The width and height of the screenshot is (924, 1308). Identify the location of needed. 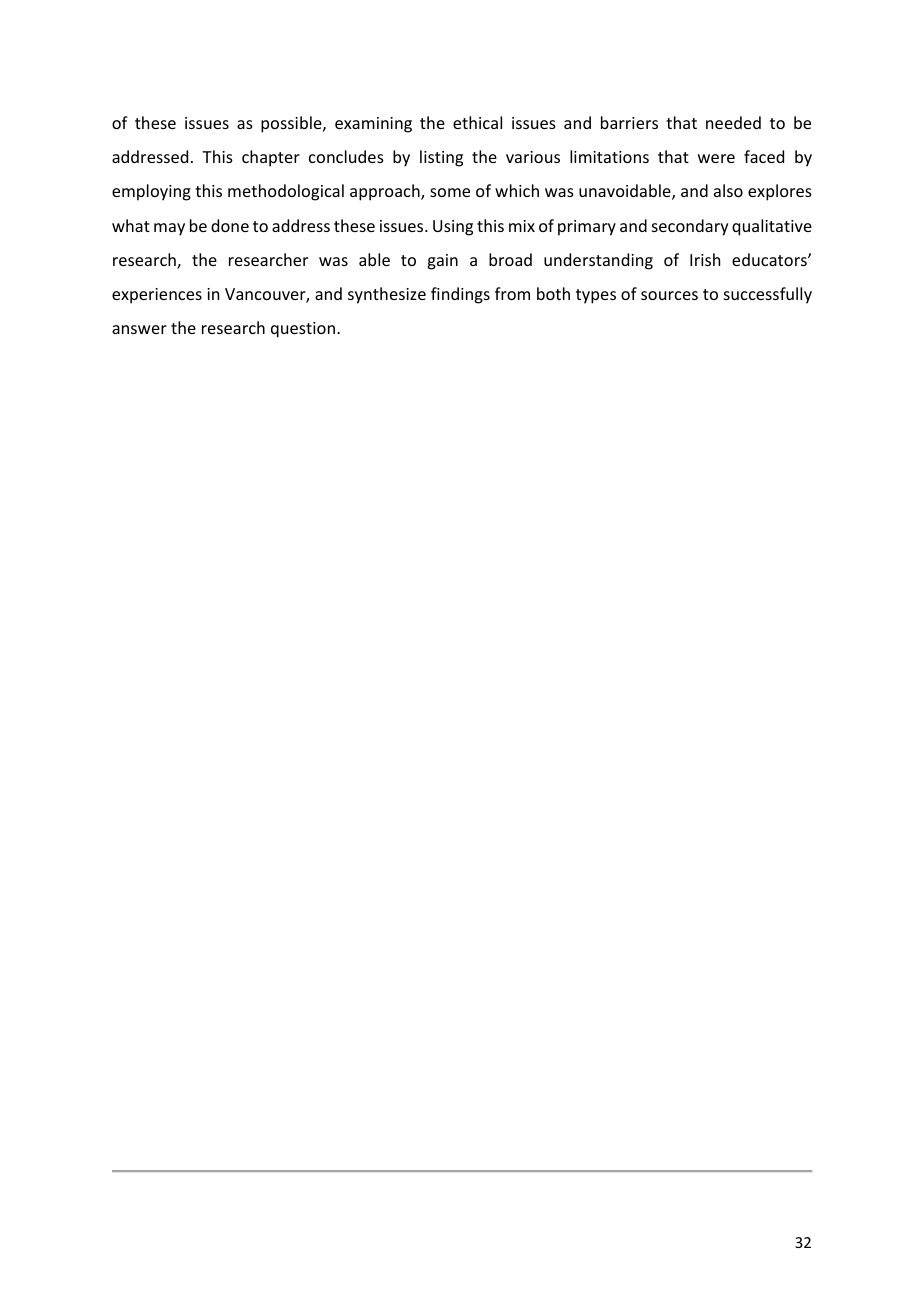
(733, 122).
